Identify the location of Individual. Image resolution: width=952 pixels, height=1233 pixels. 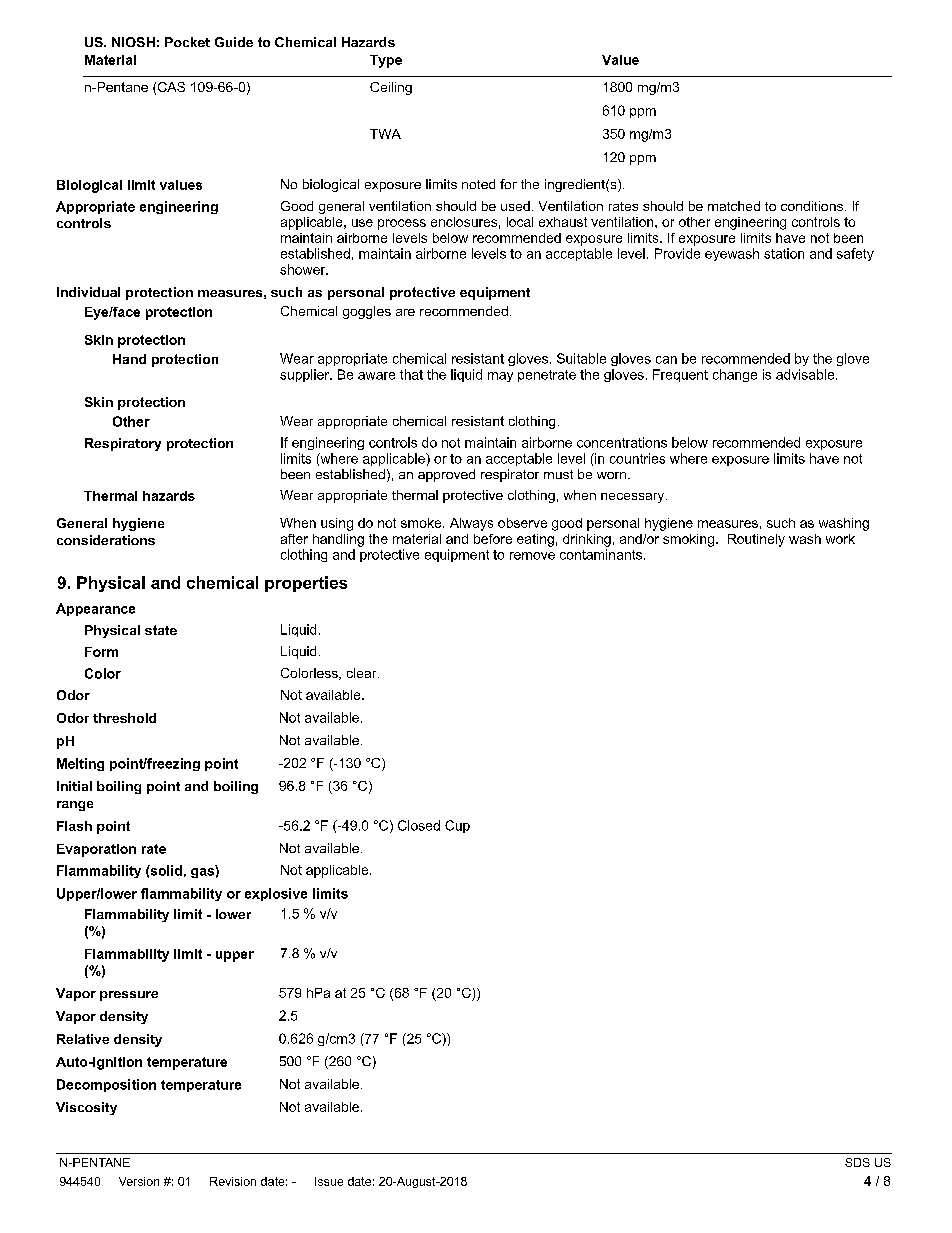
(88, 292).
